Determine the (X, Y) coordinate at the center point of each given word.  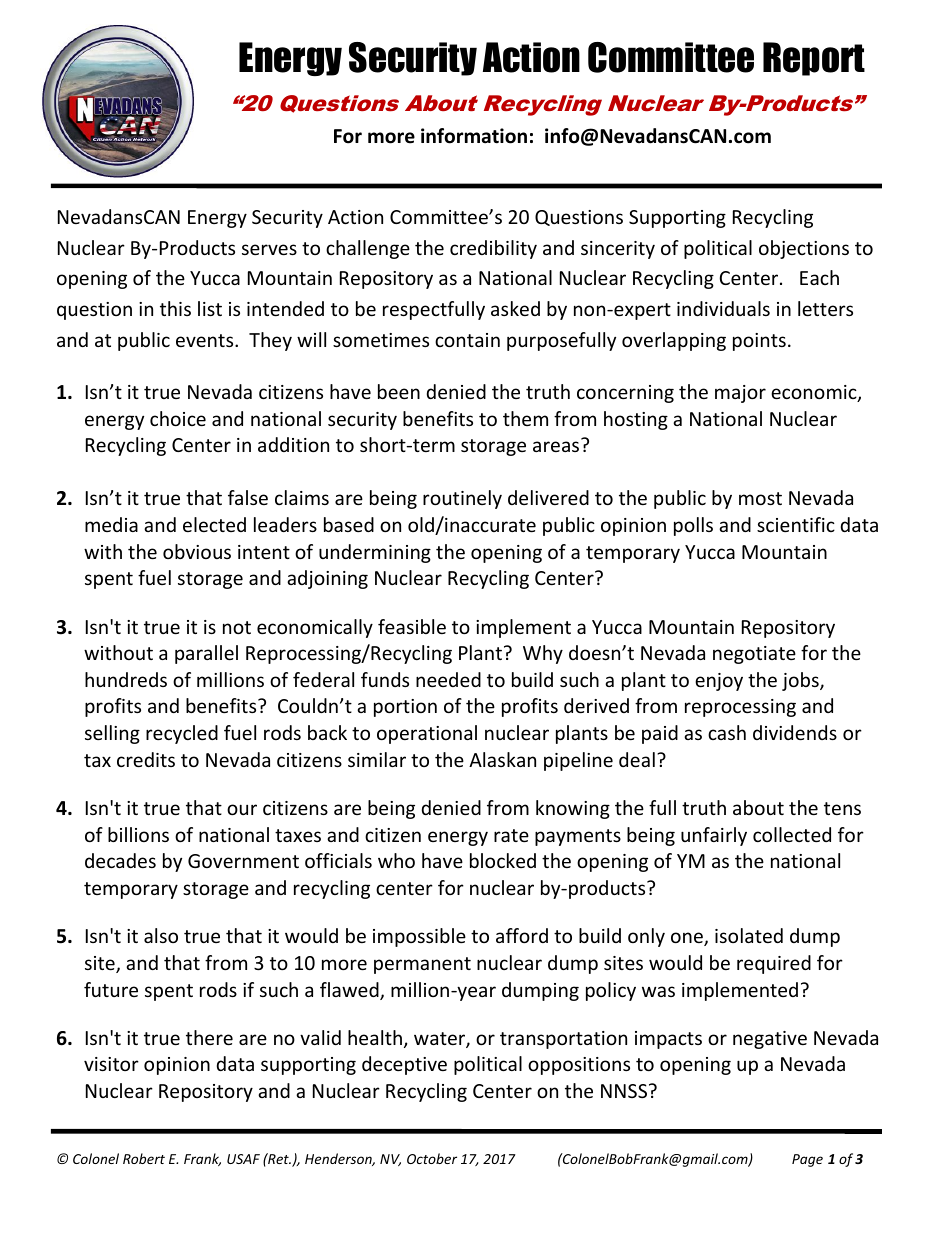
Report (814, 59)
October (432, 1158)
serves (269, 249)
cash (727, 732)
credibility (493, 249)
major (740, 394)
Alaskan (502, 759)
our (242, 809)
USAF (243, 1159)
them (525, 418)
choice (178, 418)
